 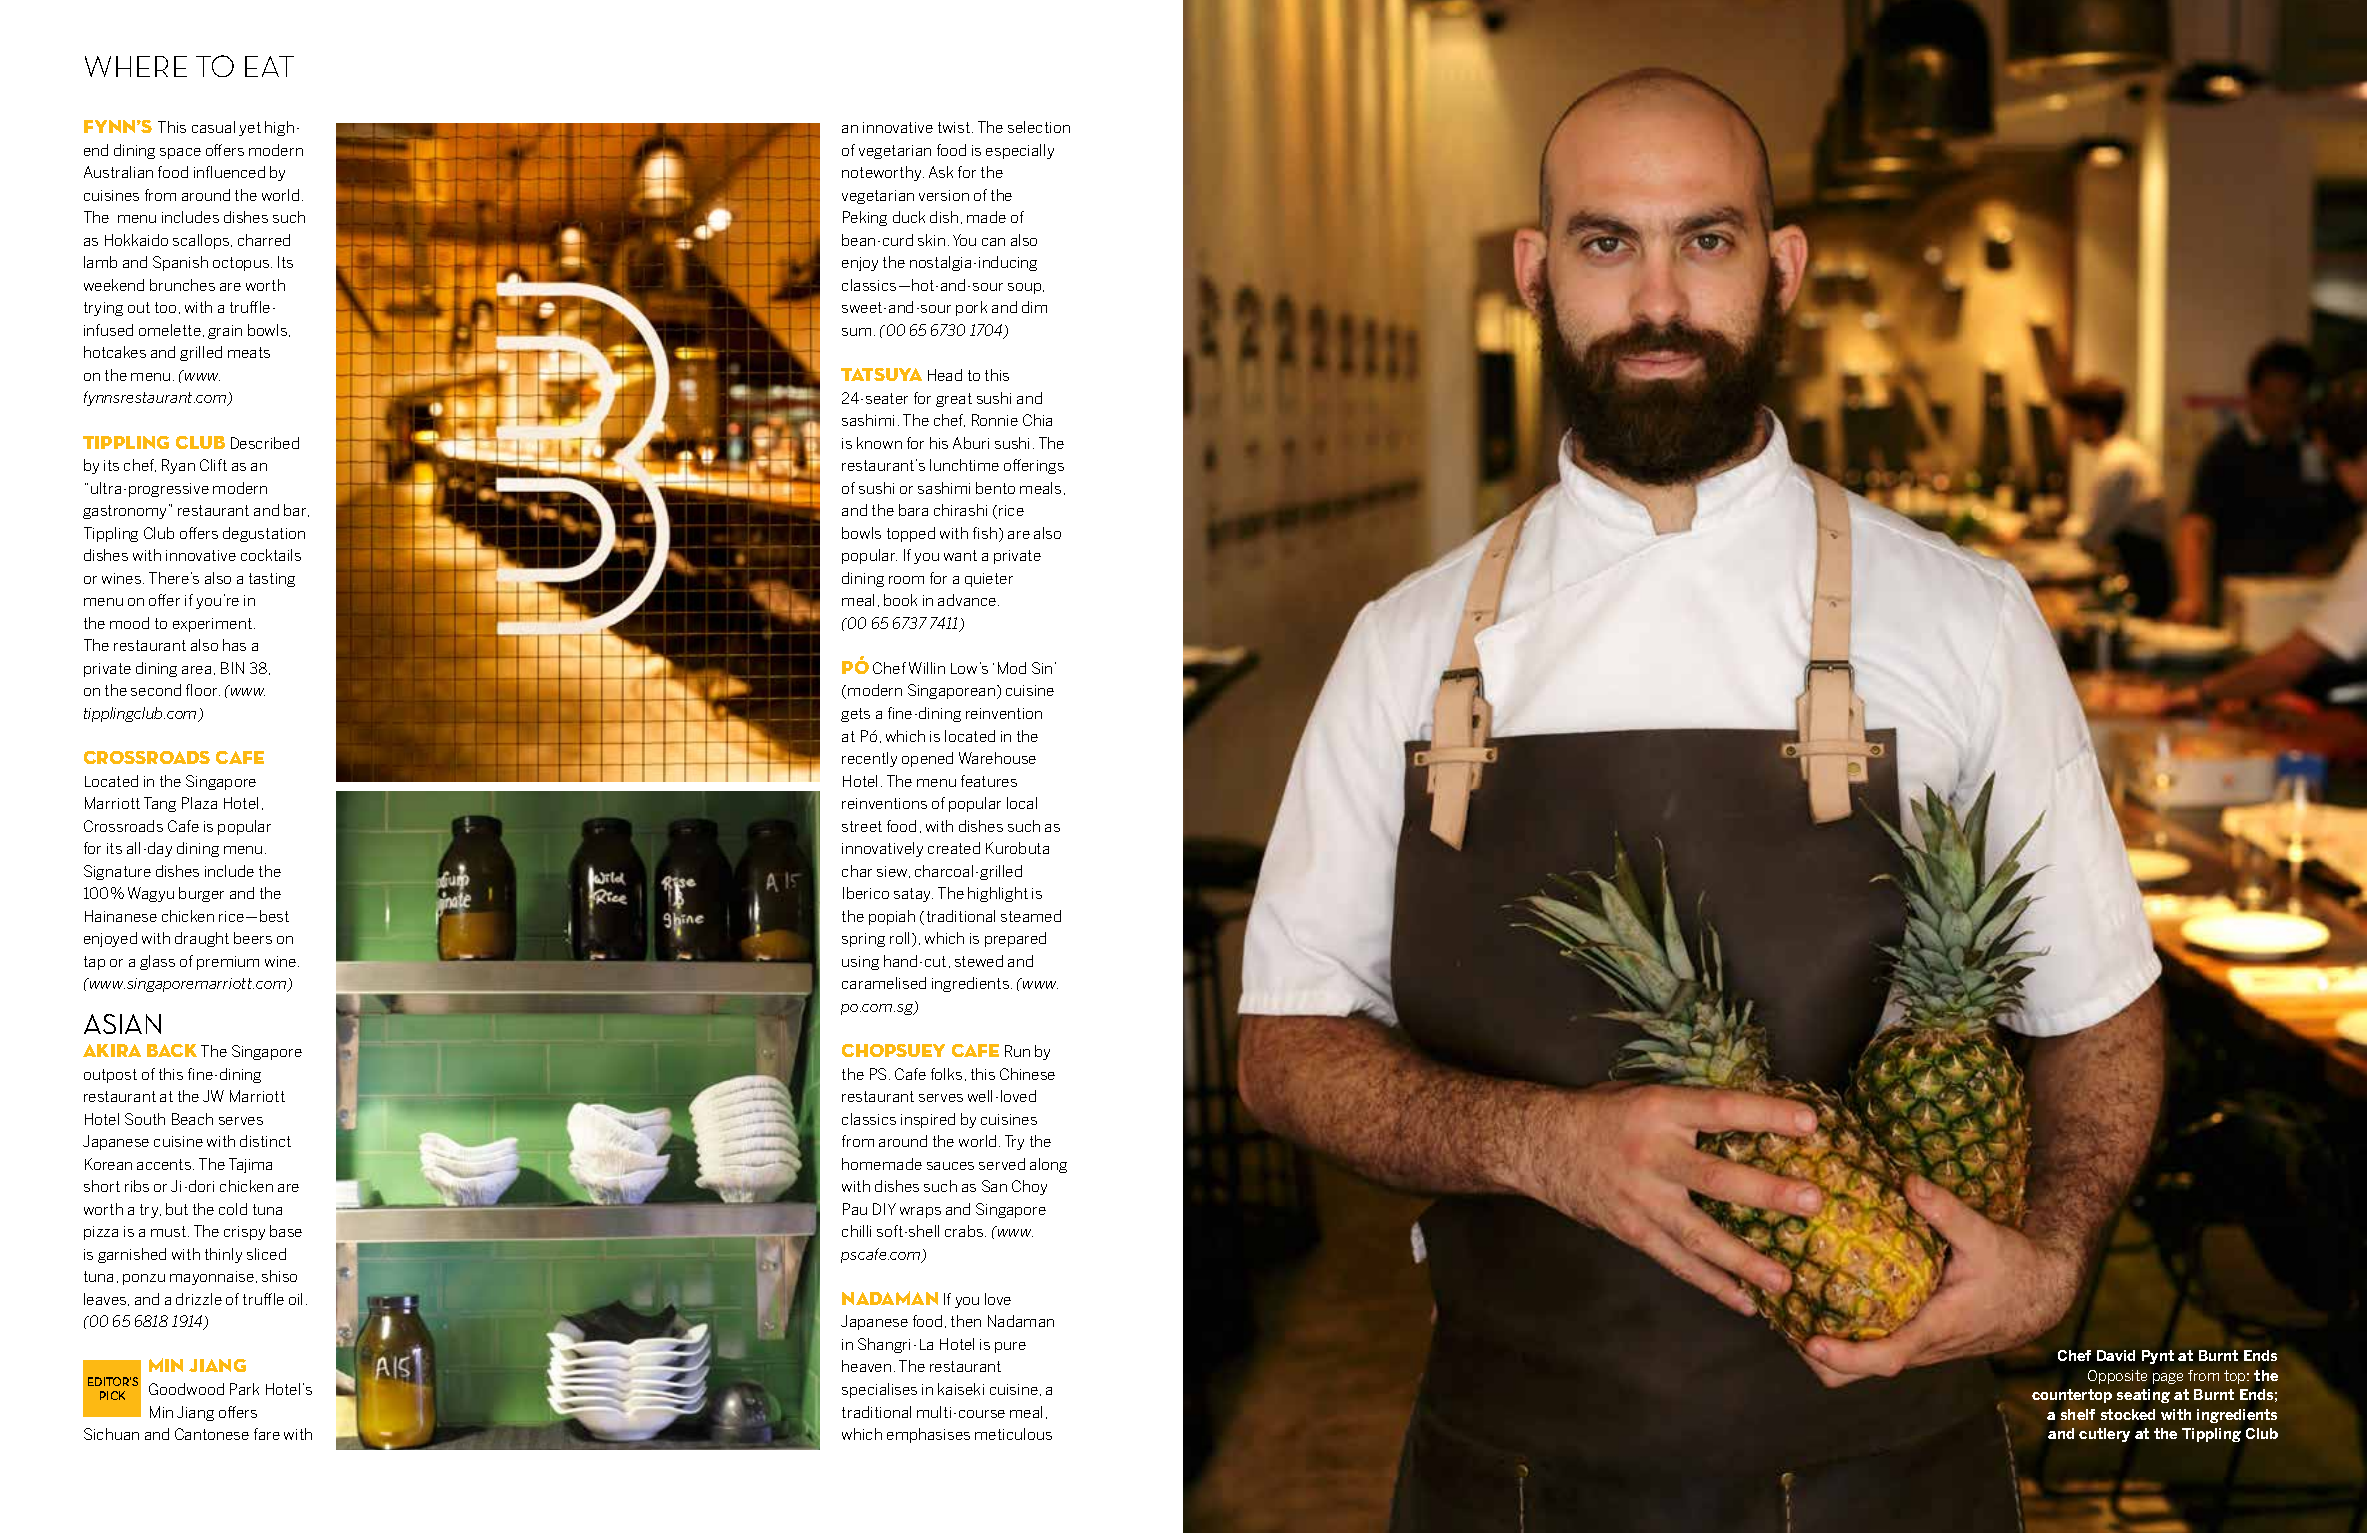 What do you see at coordinates (250, 129) in the screenshot?
I see `yet` at bounding box center [250, 129].
